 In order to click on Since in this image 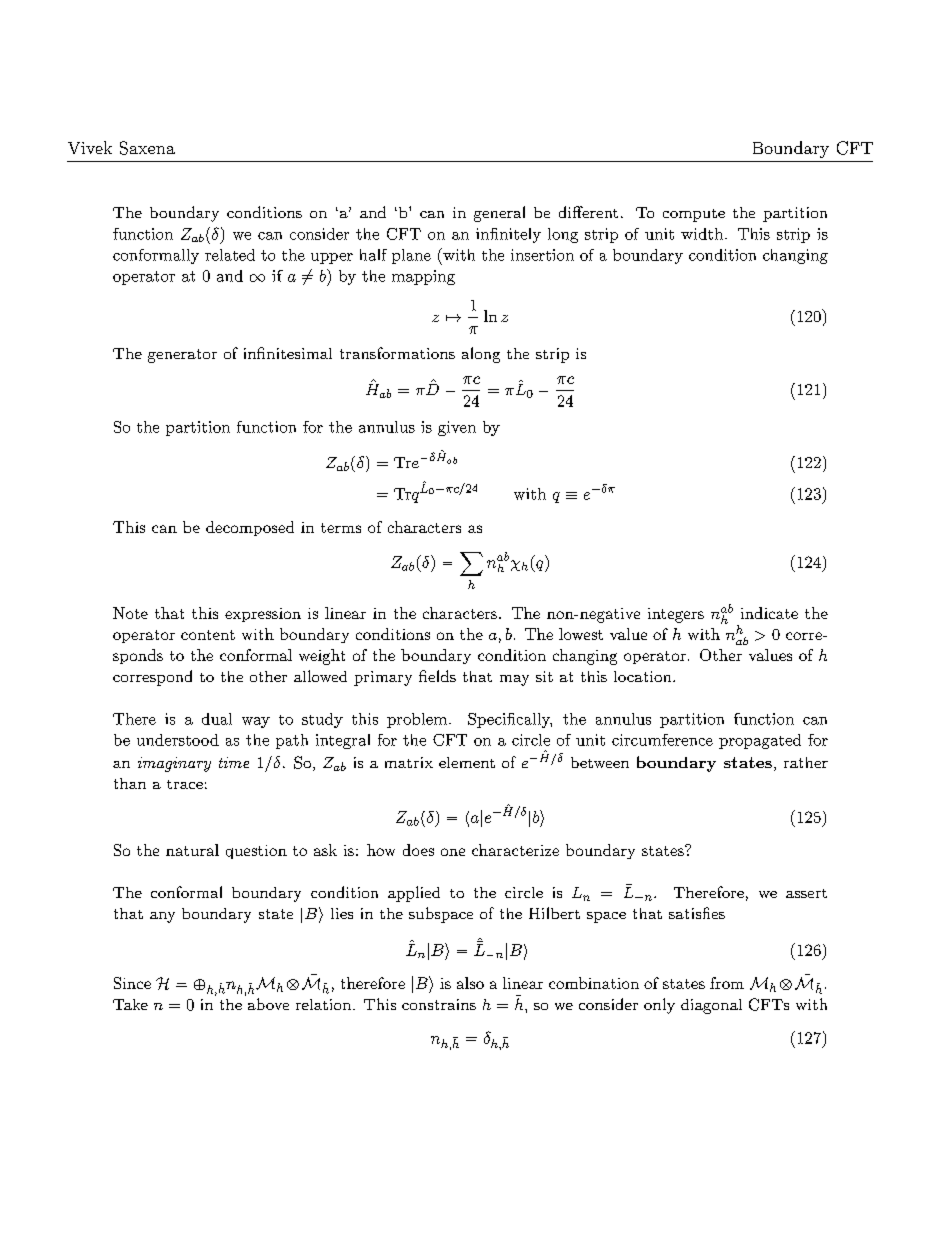, I will do `click(132, 983)`.
